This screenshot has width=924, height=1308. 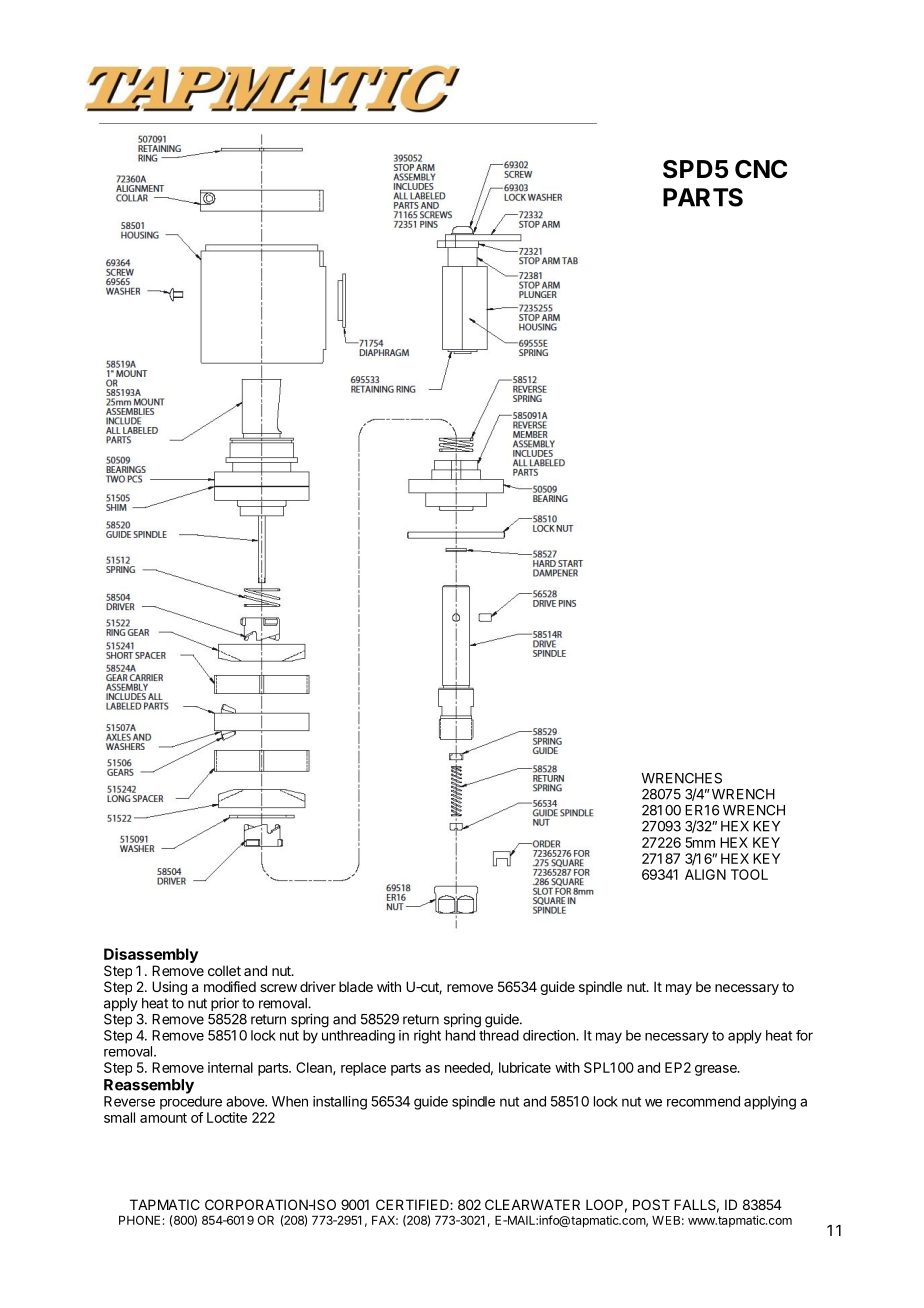 I want to click on modified, so click(x=230, y=986).
